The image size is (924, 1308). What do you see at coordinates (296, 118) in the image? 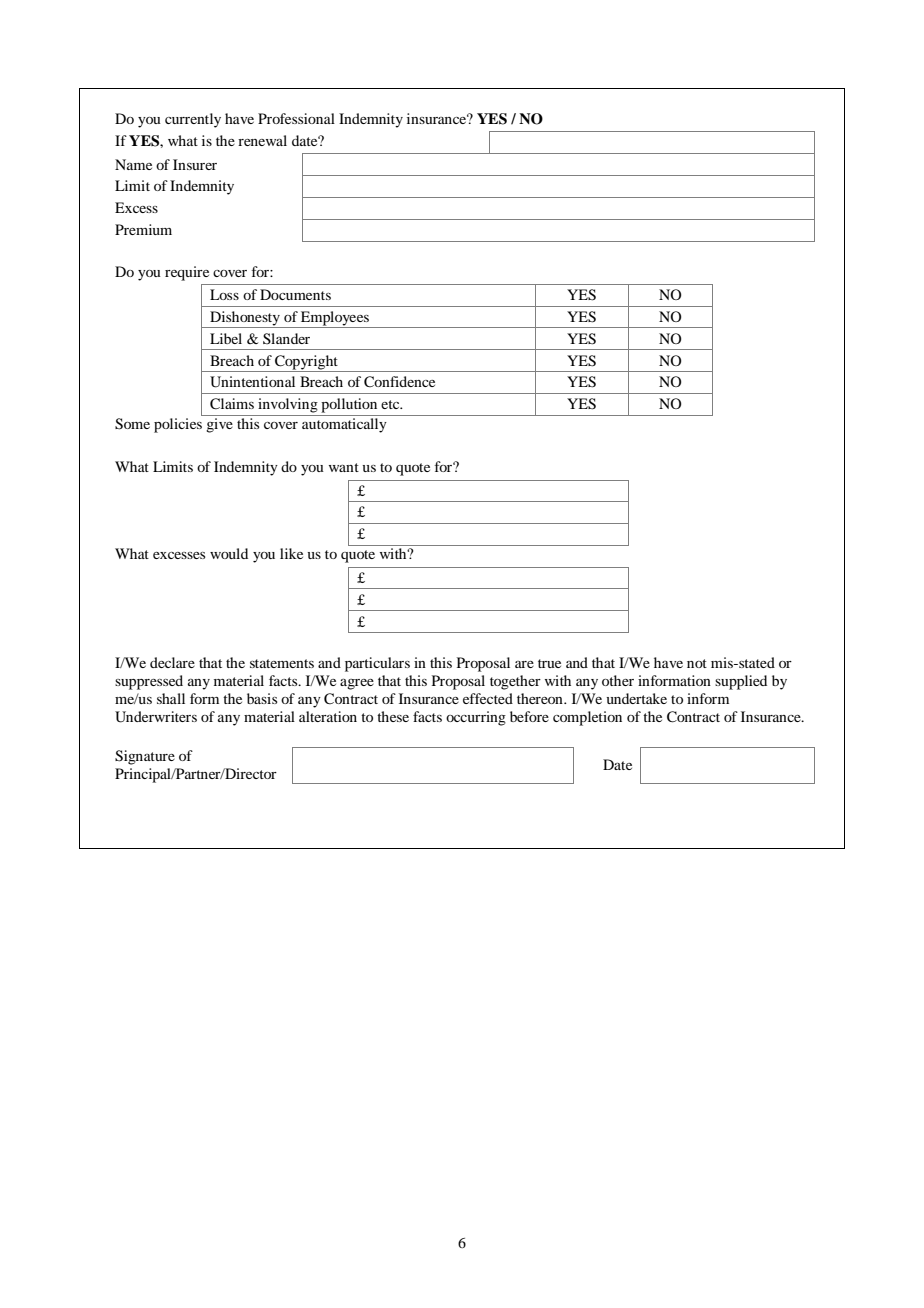
I see `Professional` at bounding box center [296, 118].
